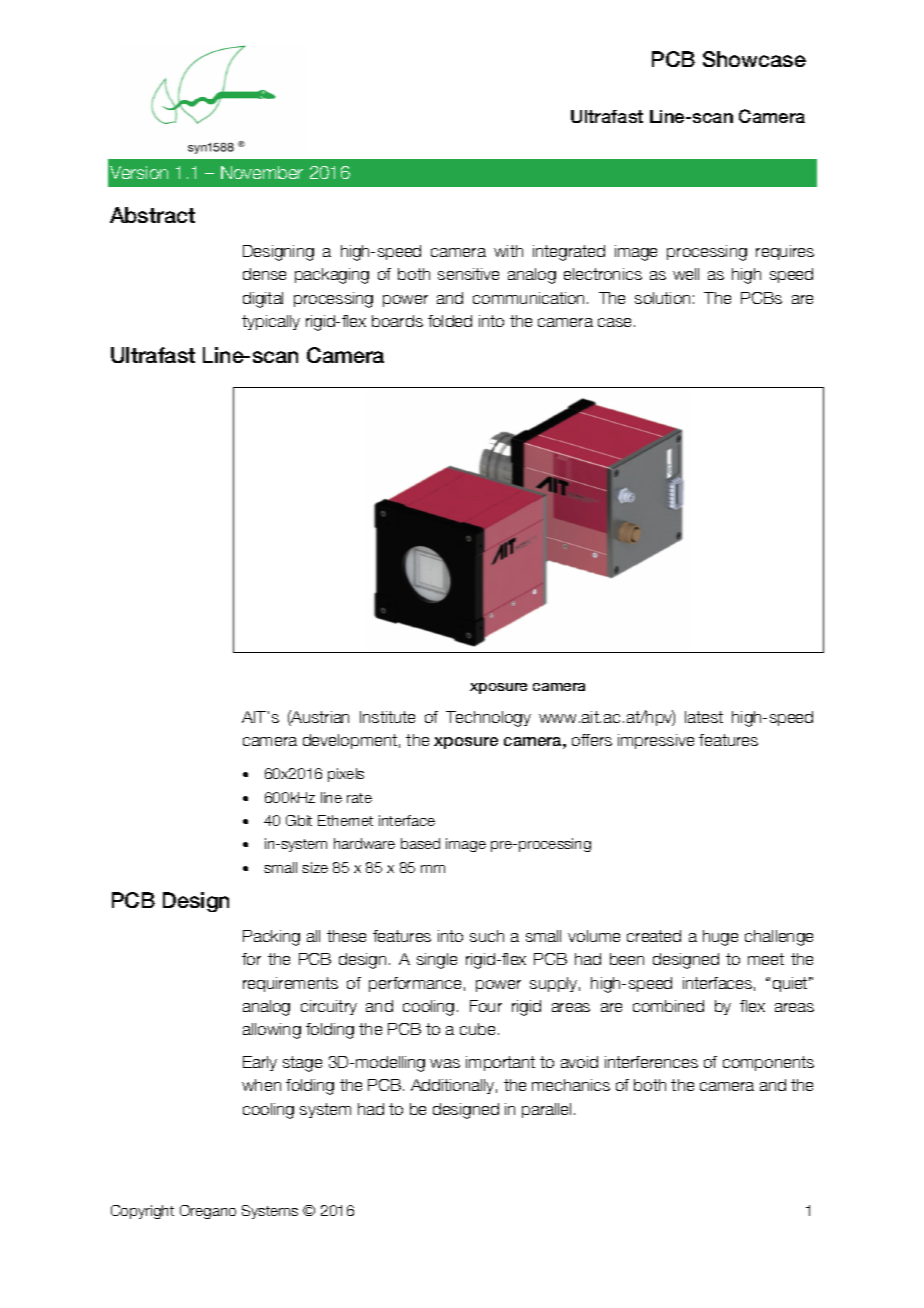  Describe the element at coordinates (299, 820) in the page. I see `Gbit` at that location.
